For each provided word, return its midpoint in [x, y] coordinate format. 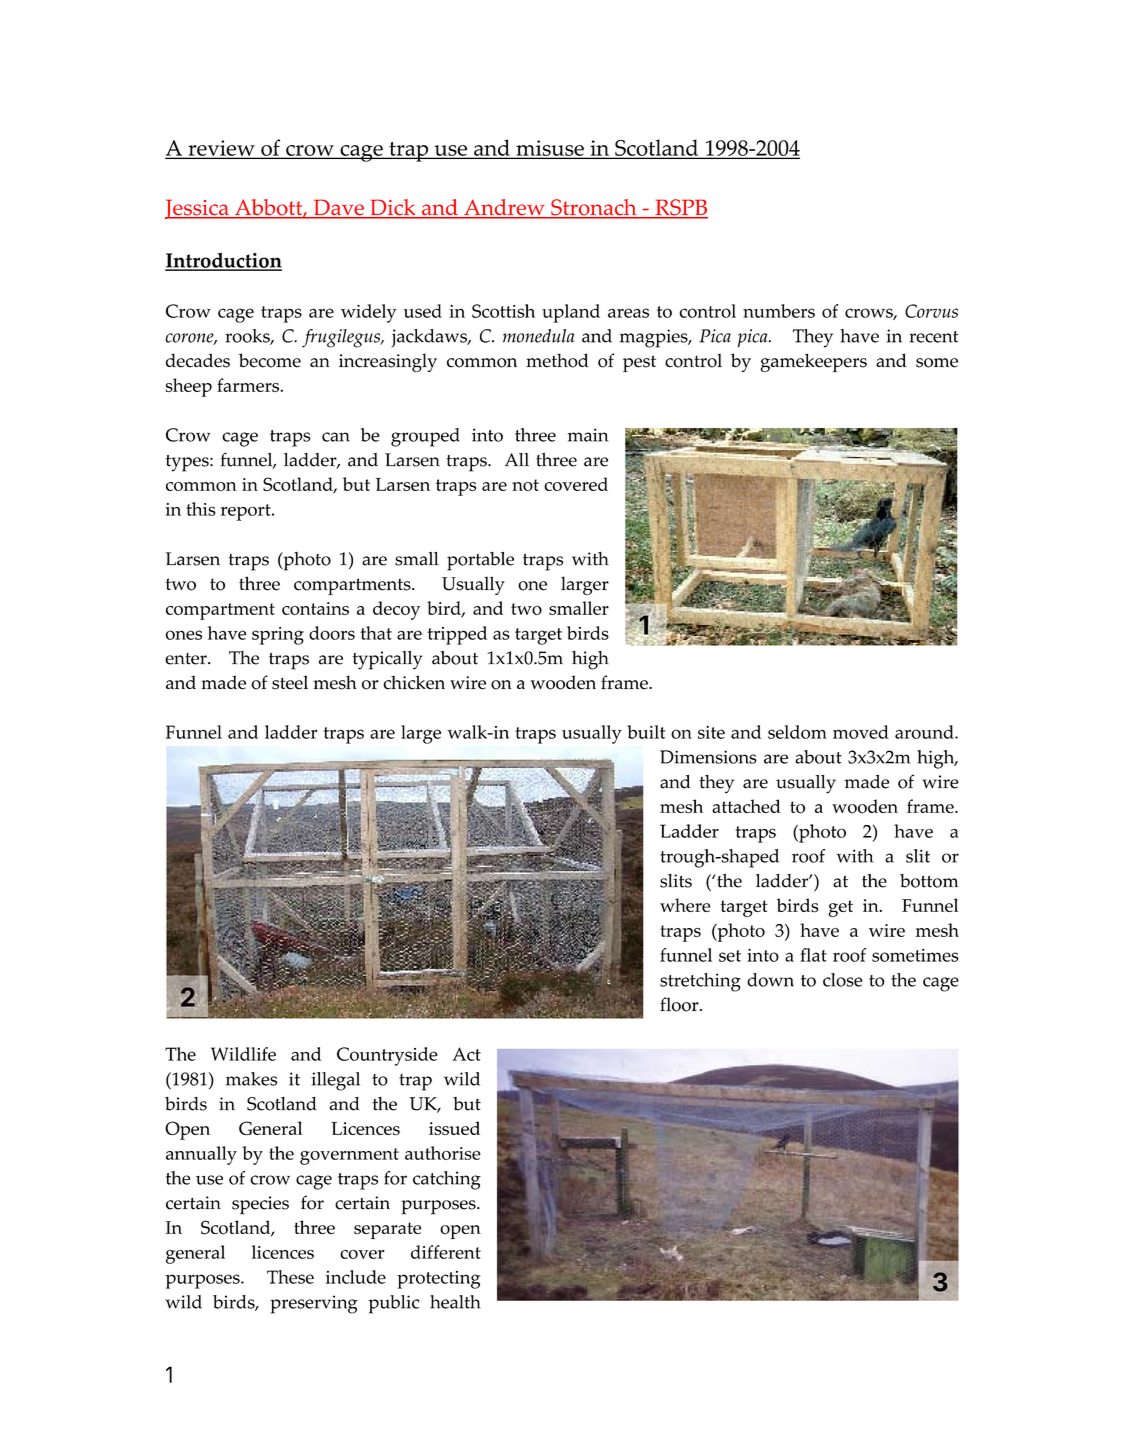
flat [813, 955]
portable [480, 561]
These [290, 1277]
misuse [550, 149]
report [247, 512]
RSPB [680, 208]
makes [251, 1079]
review [221, 149]
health [455, 1302]
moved [861, 732]
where [685, 905]
